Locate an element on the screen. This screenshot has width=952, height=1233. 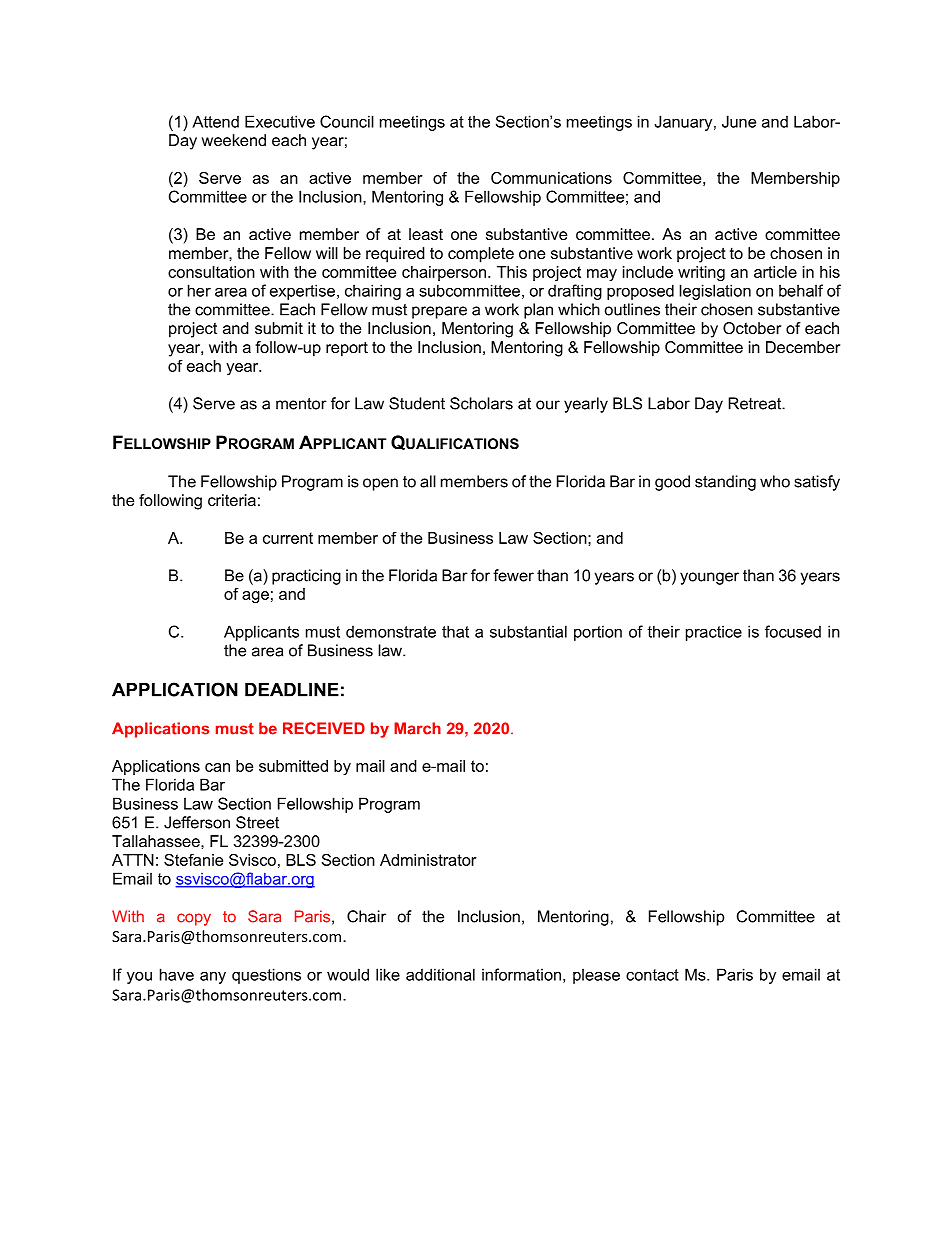
Attend is located at coordinates (215, 121).
